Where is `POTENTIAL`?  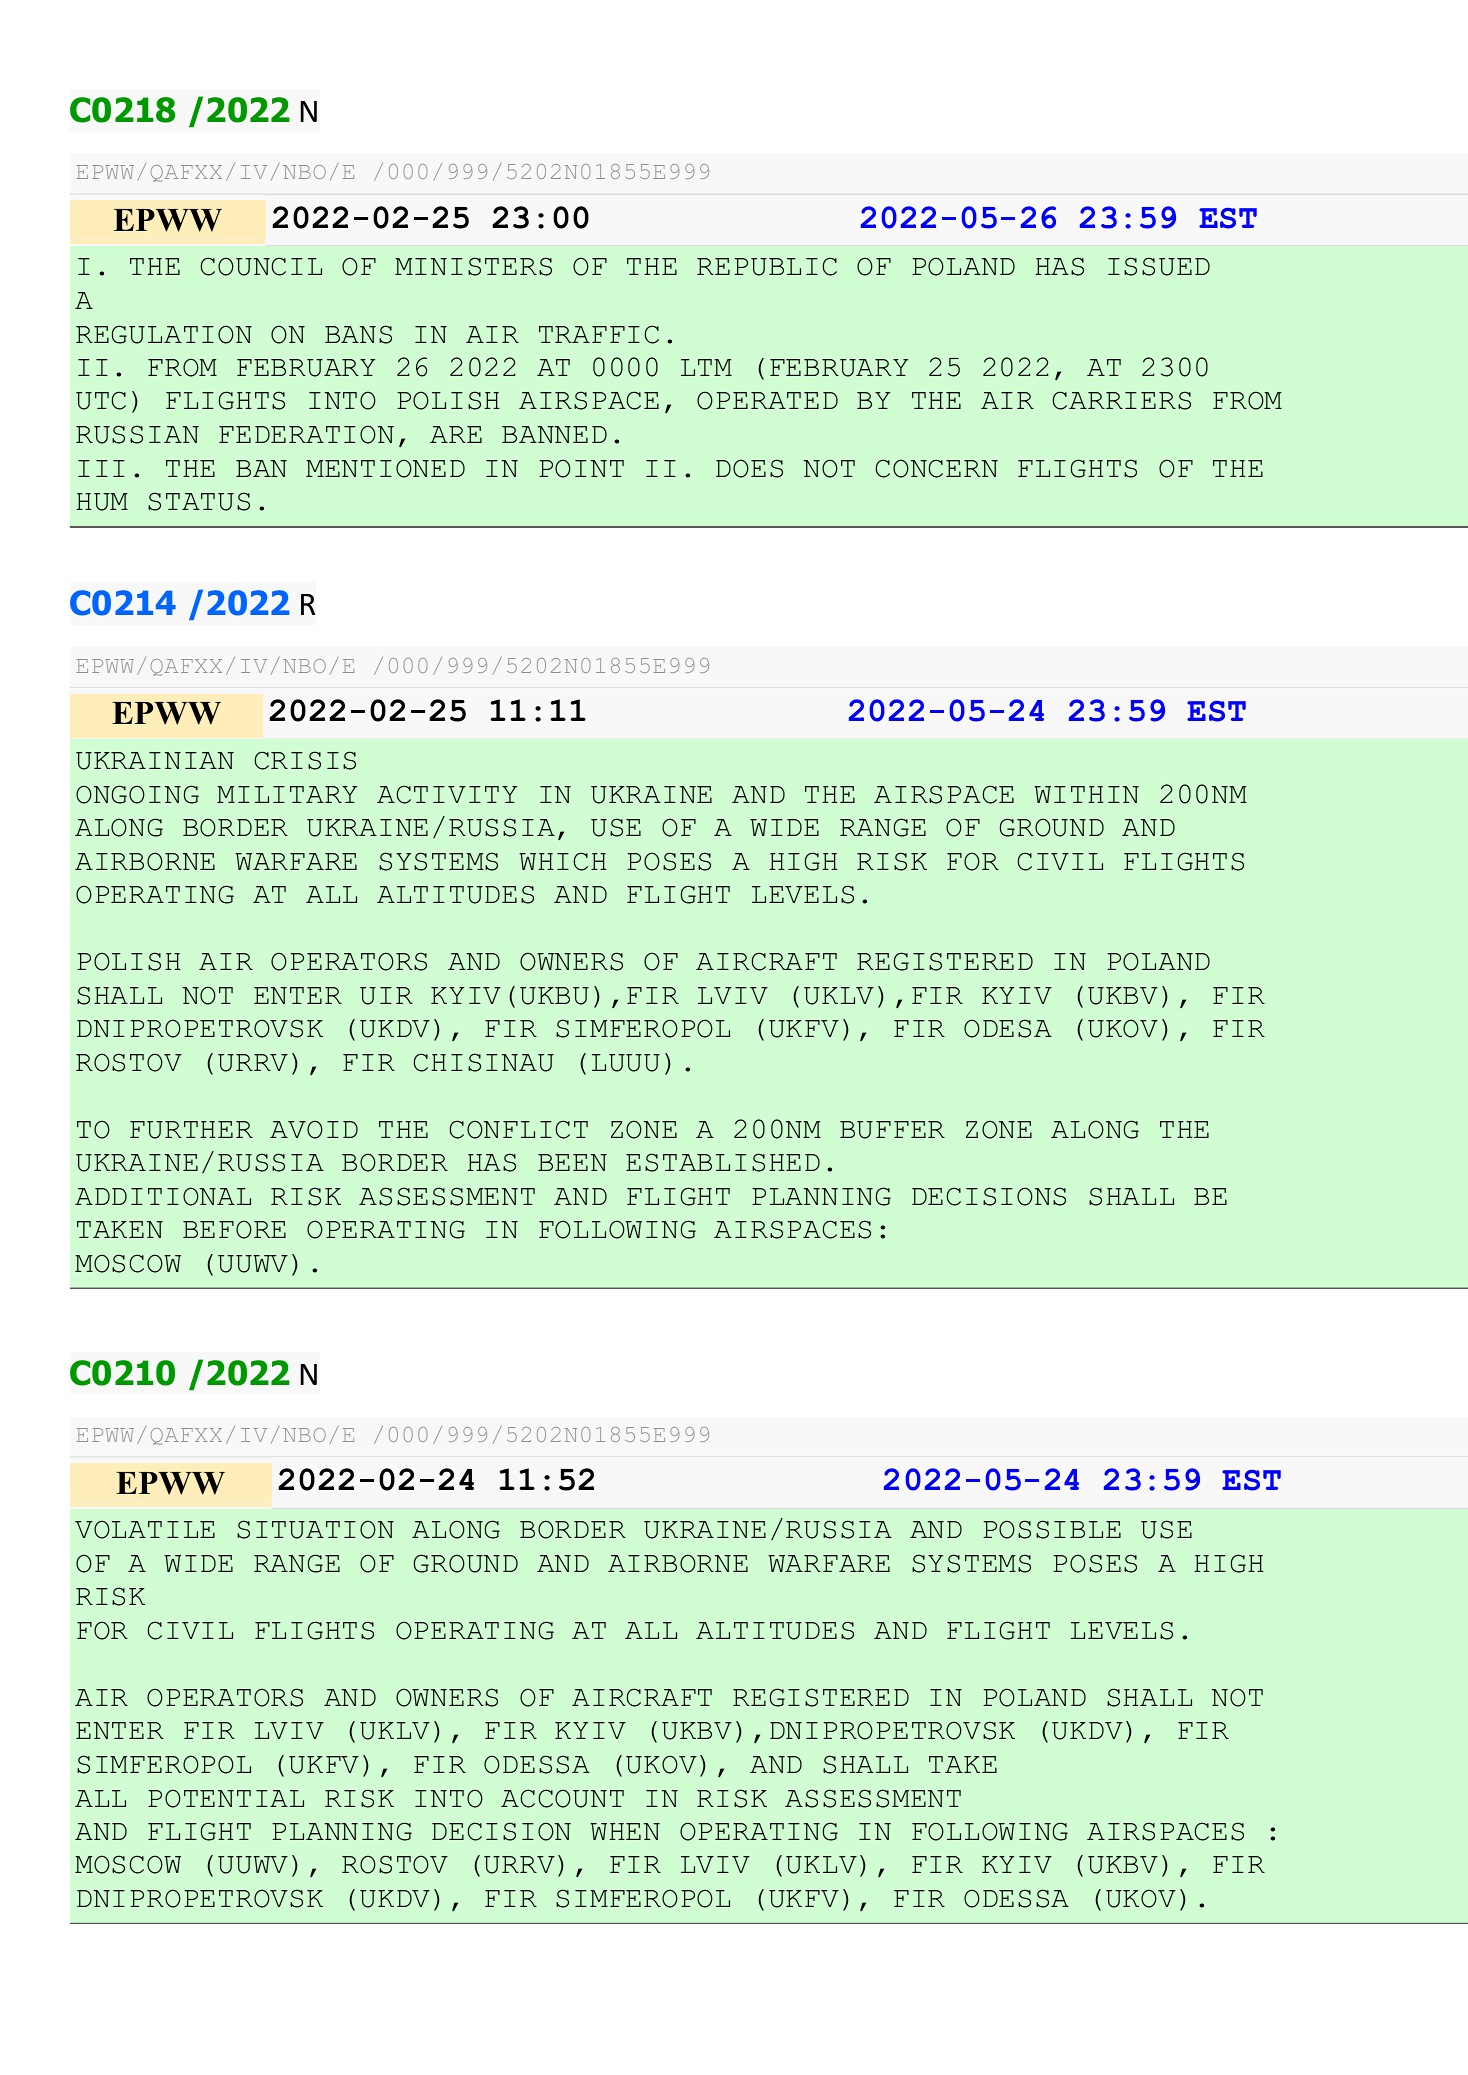
POTENTIAL is located at coordinates (226, 1798).
